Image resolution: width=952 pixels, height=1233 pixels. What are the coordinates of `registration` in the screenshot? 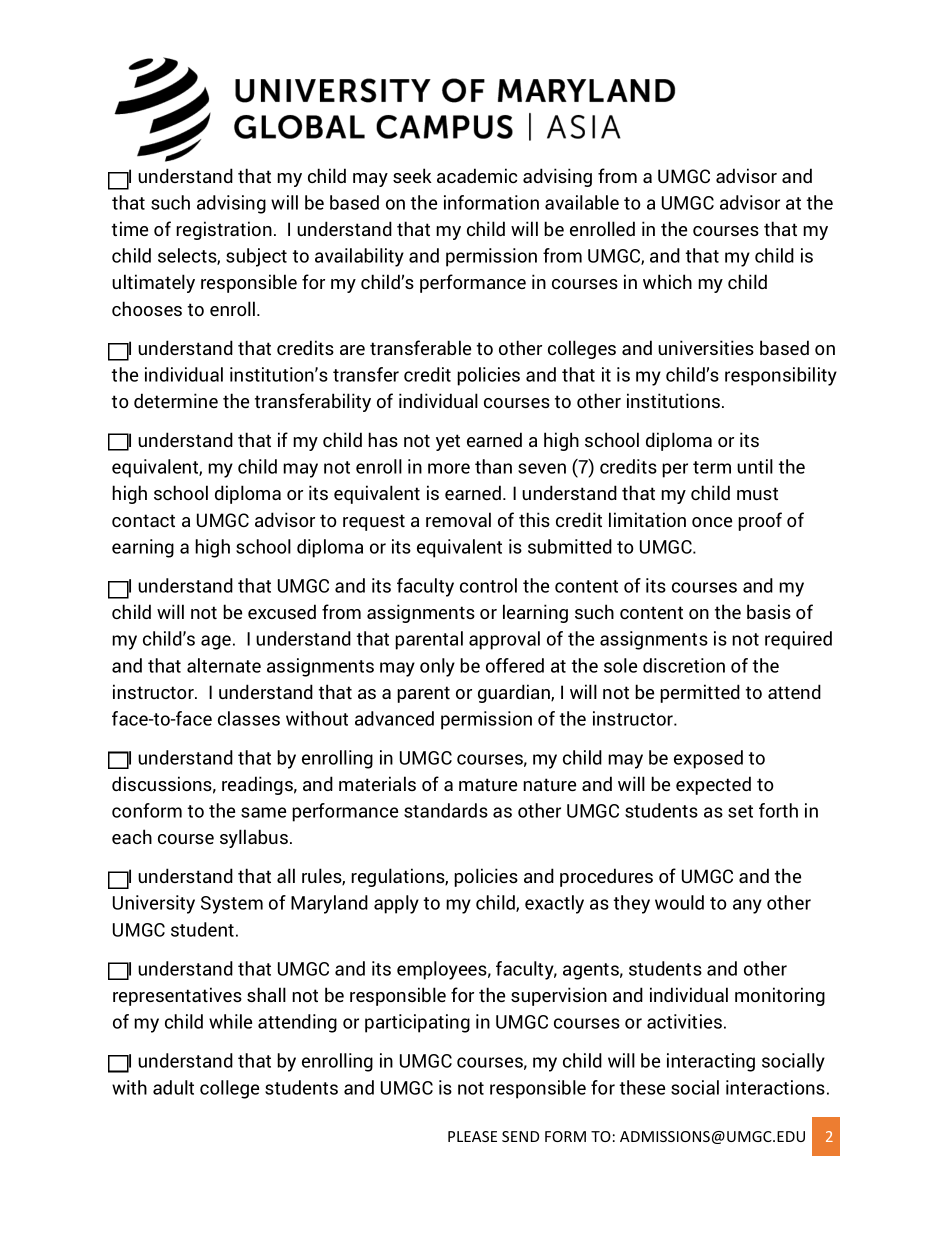 It's located at (224, 230).
